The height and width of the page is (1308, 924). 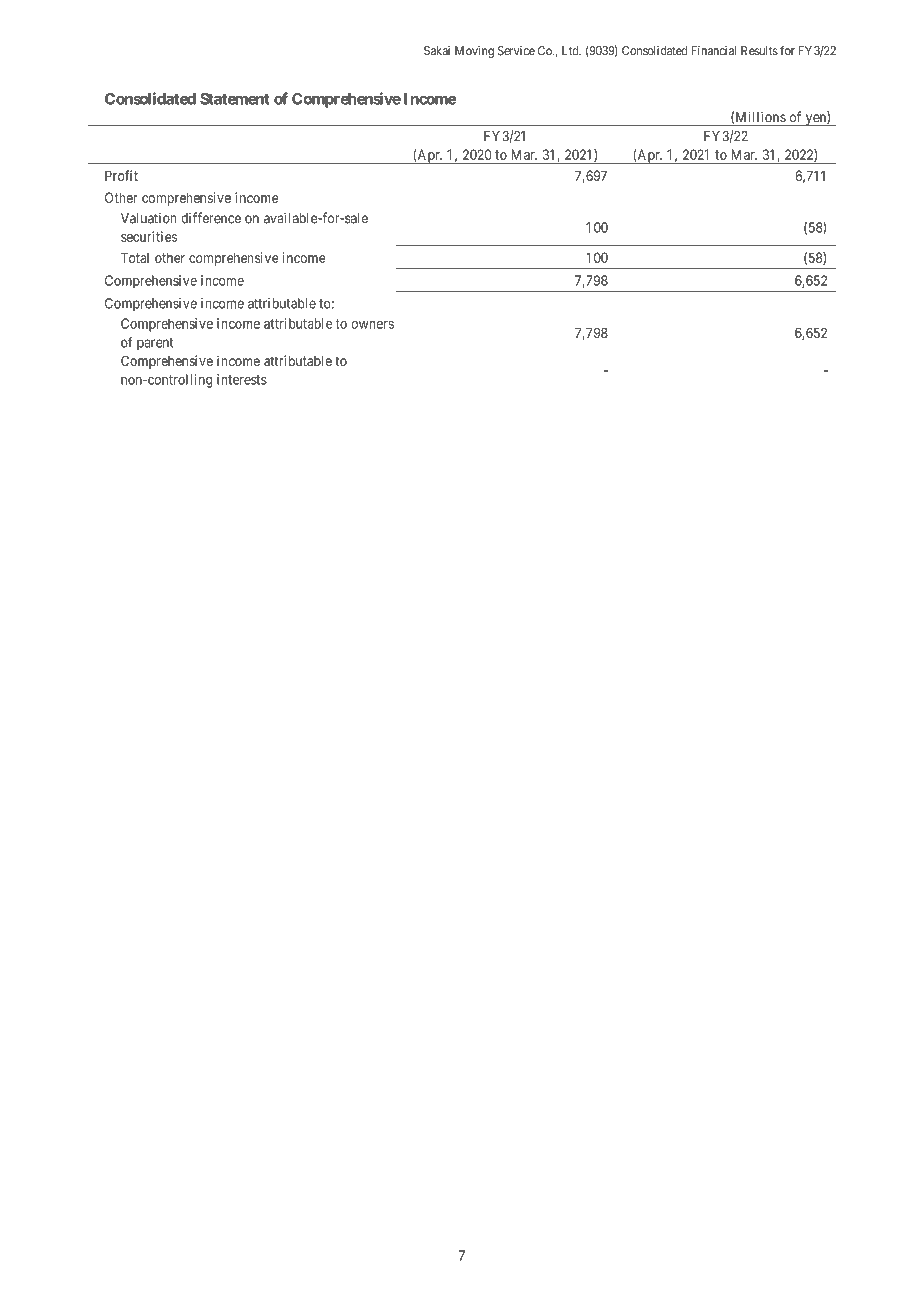 I want to click on Valuation, so click(x=148, y=218).
